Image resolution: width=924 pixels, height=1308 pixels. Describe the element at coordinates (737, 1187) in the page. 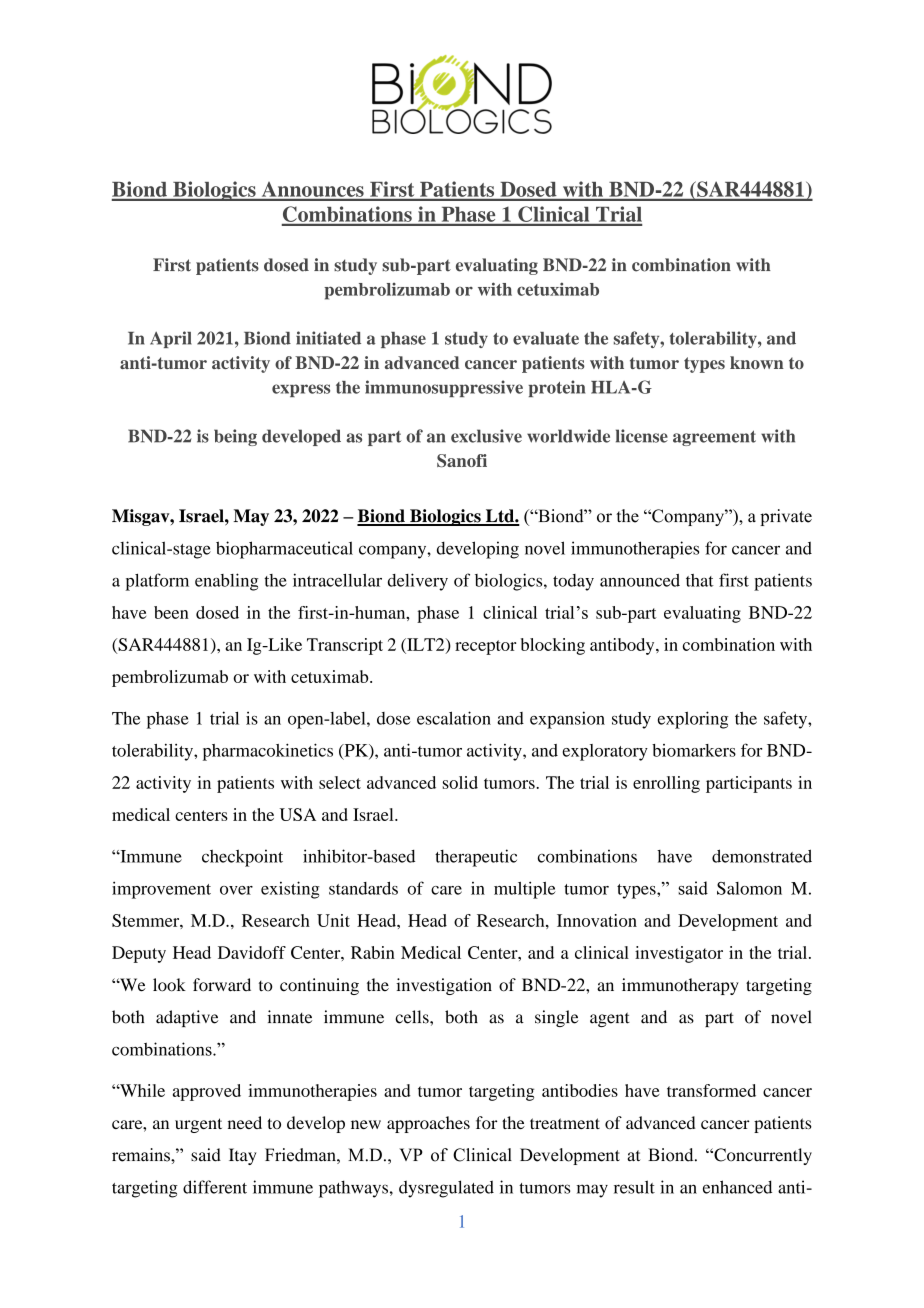

I see `enhanced` at that location.
